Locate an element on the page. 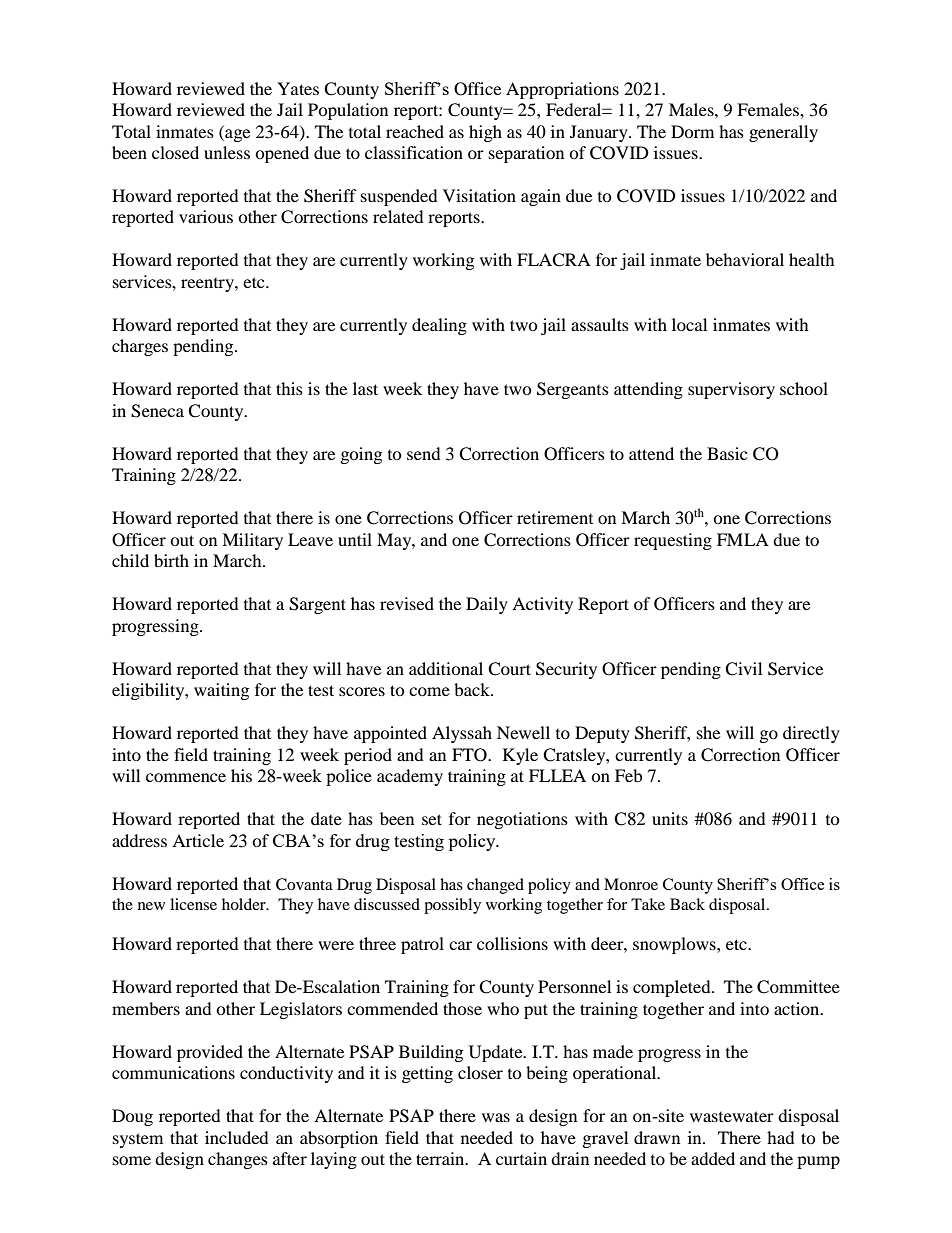 Image resolution: width=952 pixels, height=1233 pixels. Dorm is located at coordinates (692, 131).
